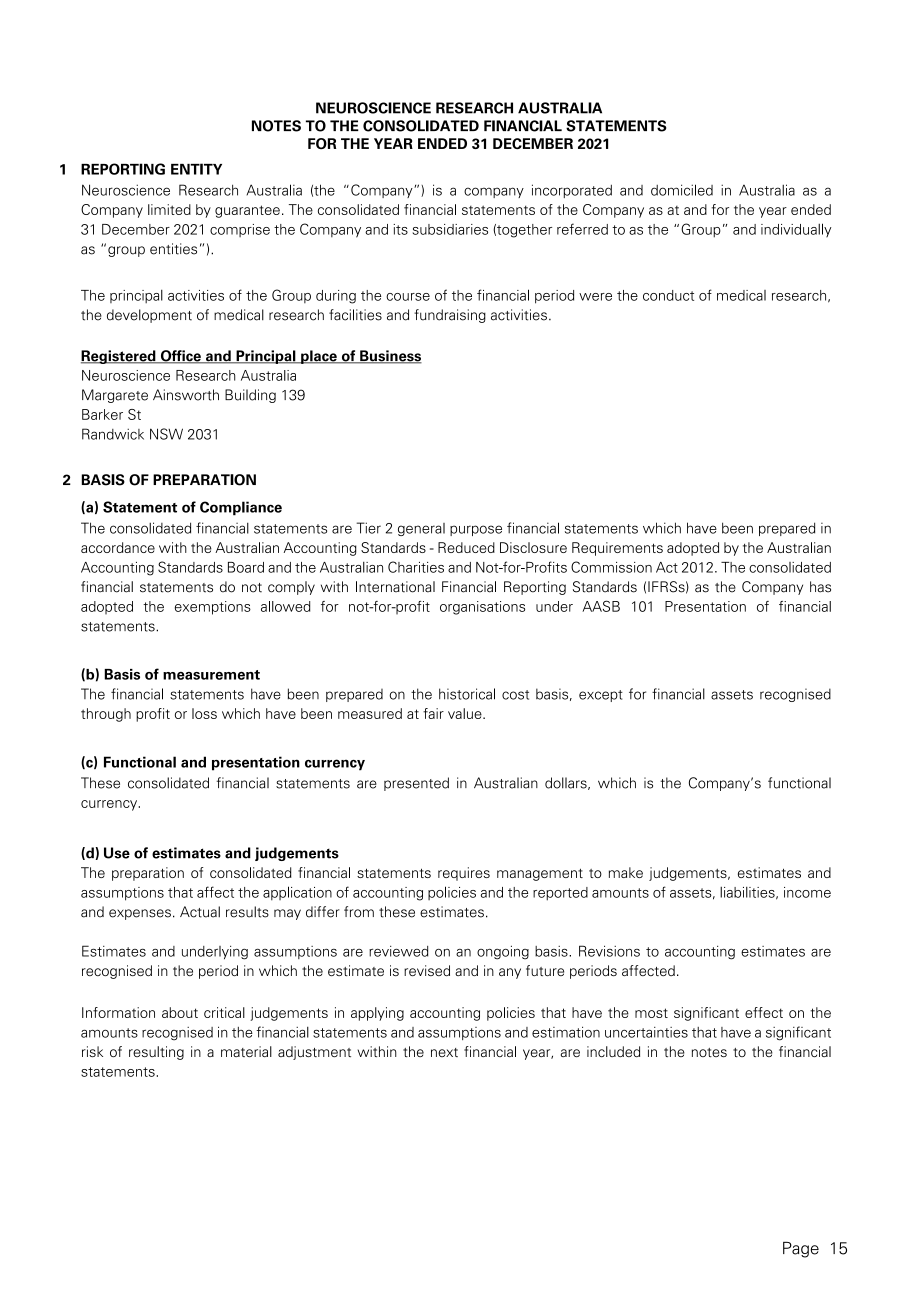  What do you see at coordinates (204, 713) in the page?
I see `loss` at bounding box center [204, 713].
